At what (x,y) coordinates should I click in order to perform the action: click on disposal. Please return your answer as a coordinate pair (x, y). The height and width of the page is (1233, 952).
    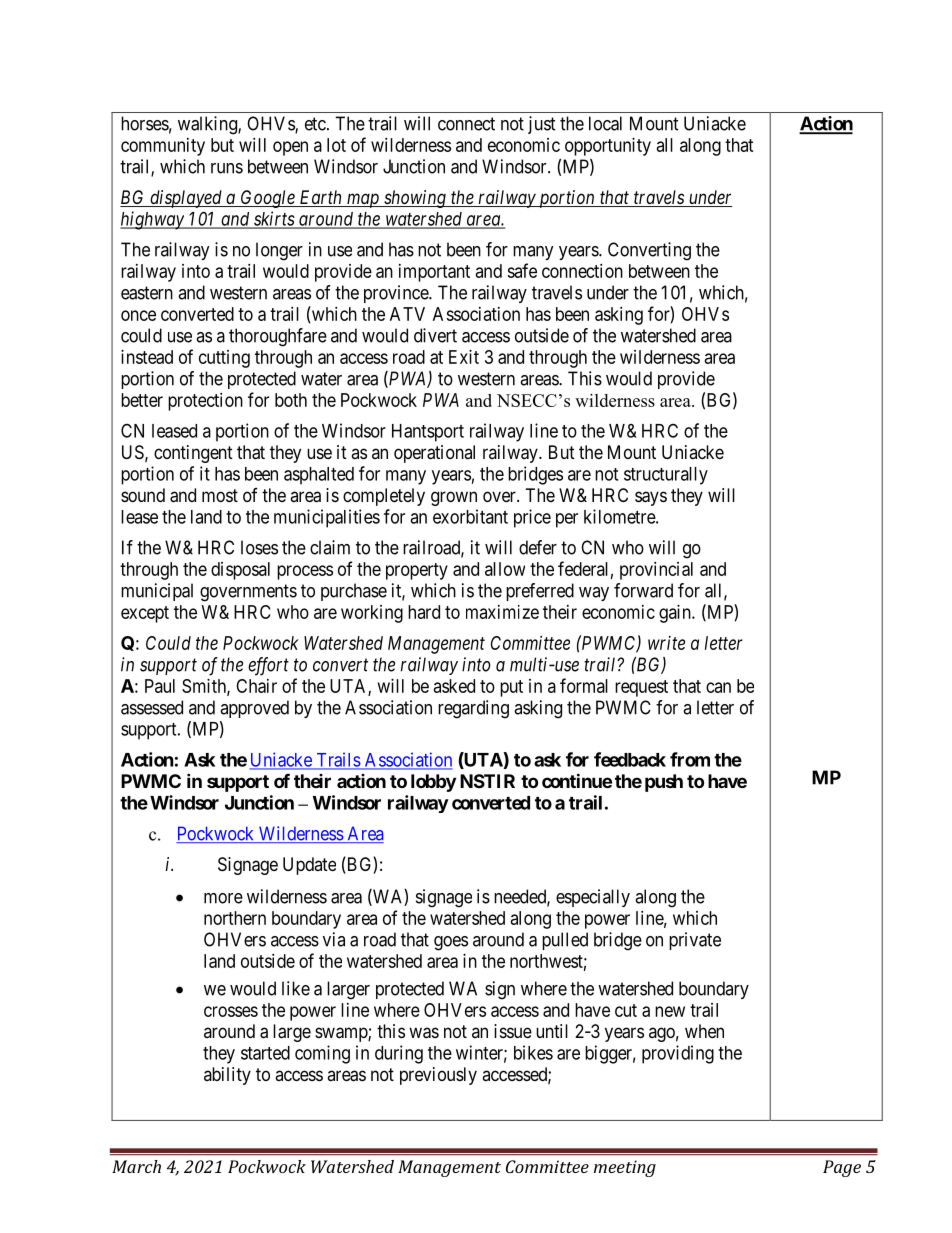
    Looking at the image, I should click on (240, 571).
